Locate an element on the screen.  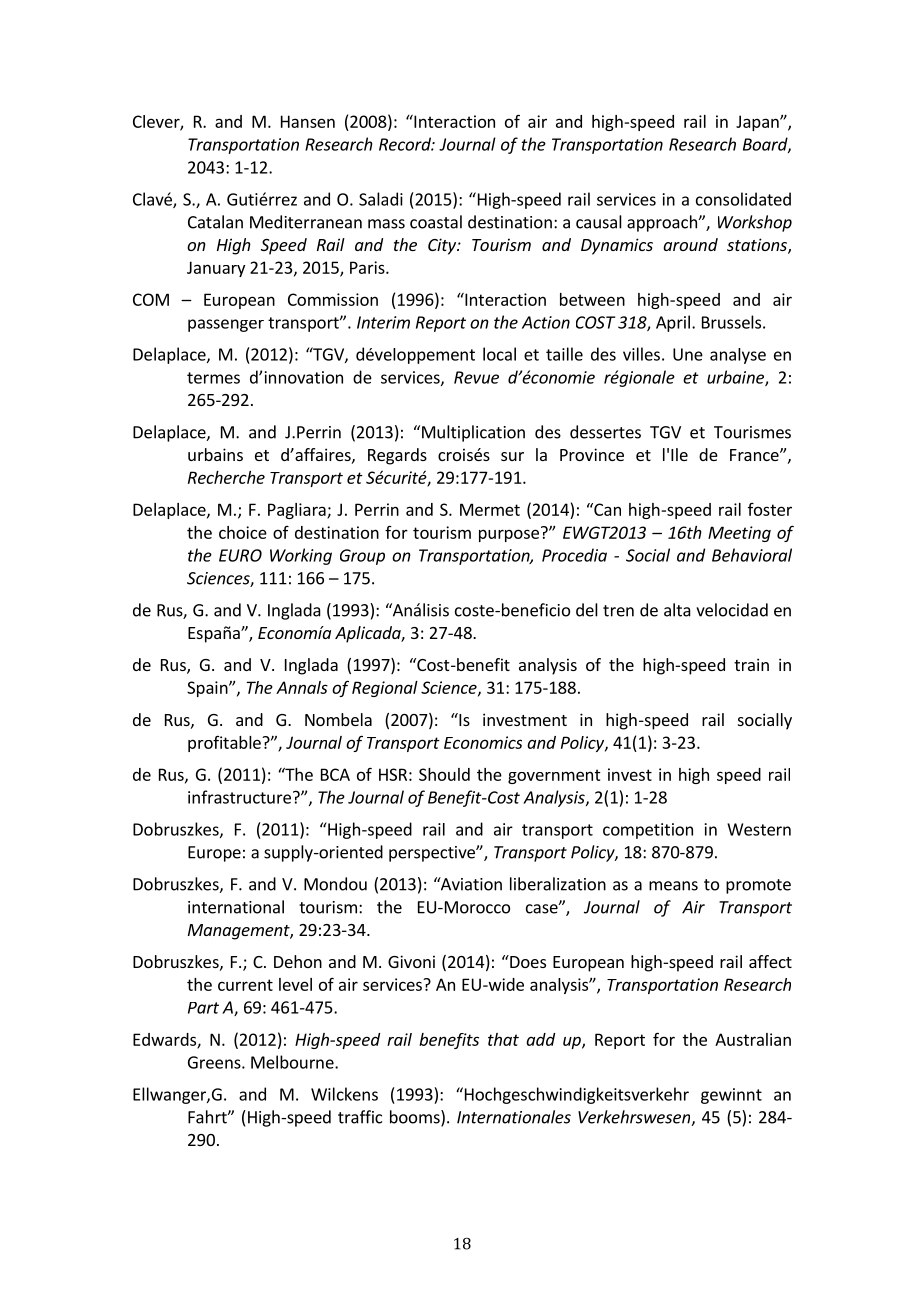
purpose is located at coordinates (509, 535).
